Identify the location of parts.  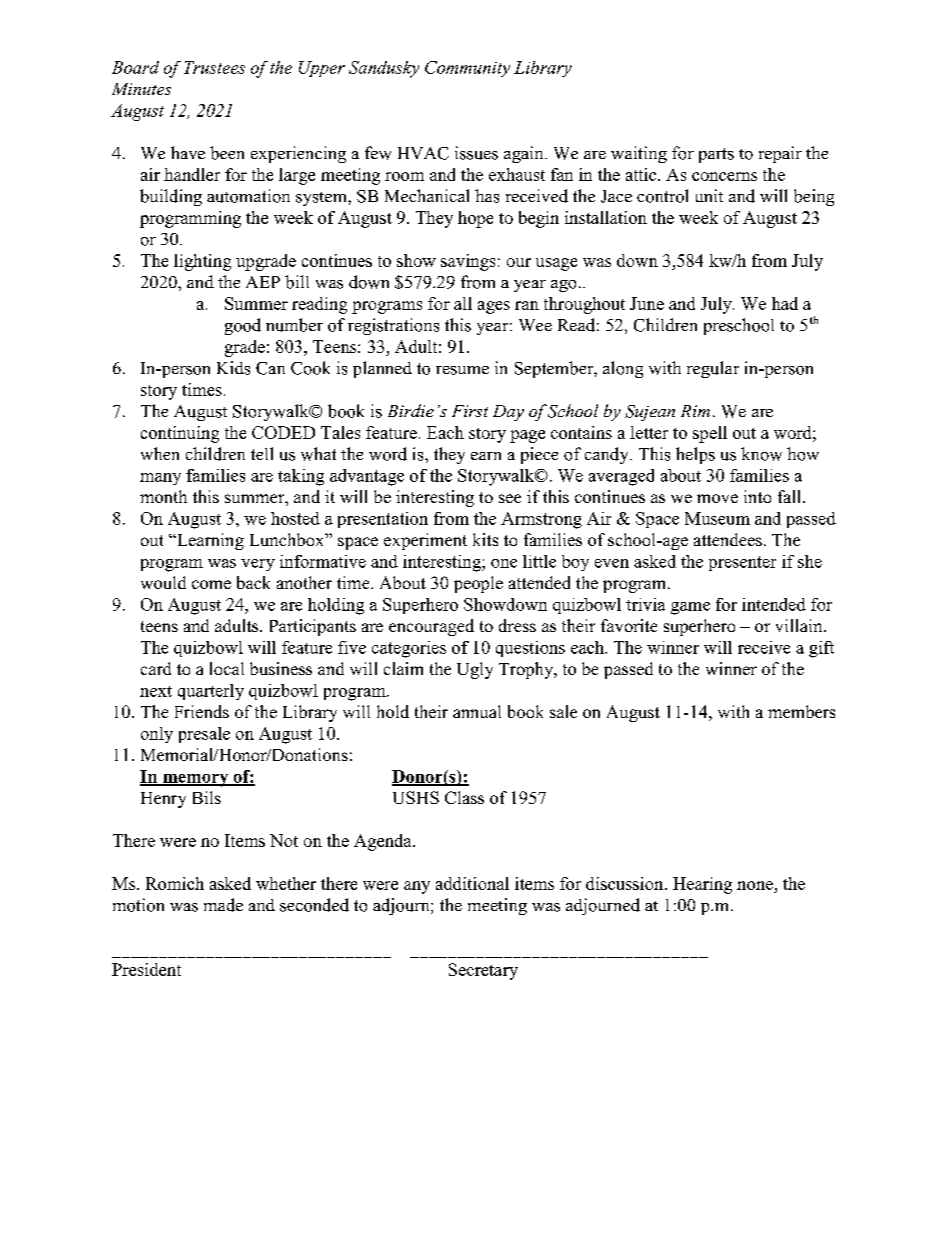
(716, 155).
